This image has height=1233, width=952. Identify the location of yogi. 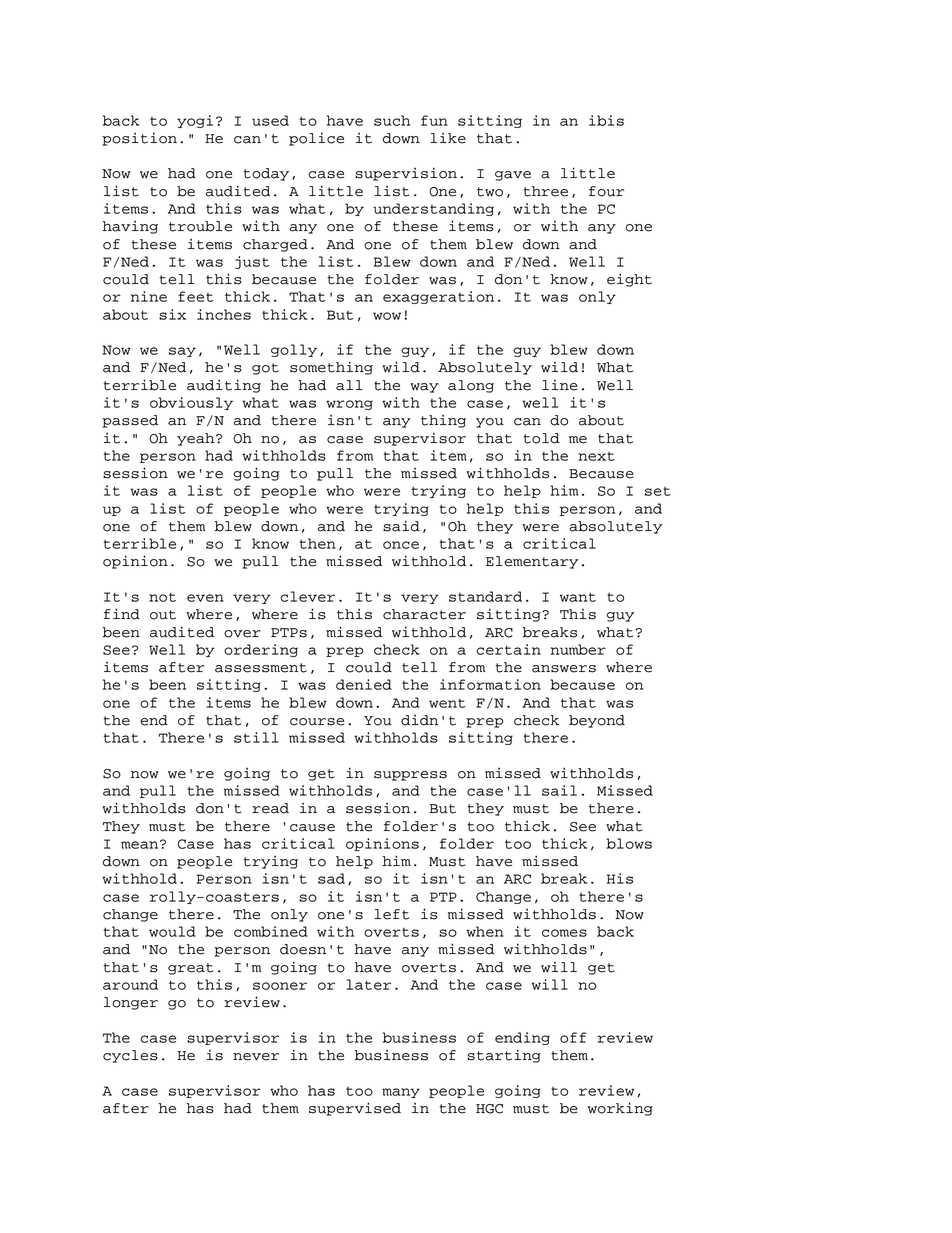
(195, 121).
